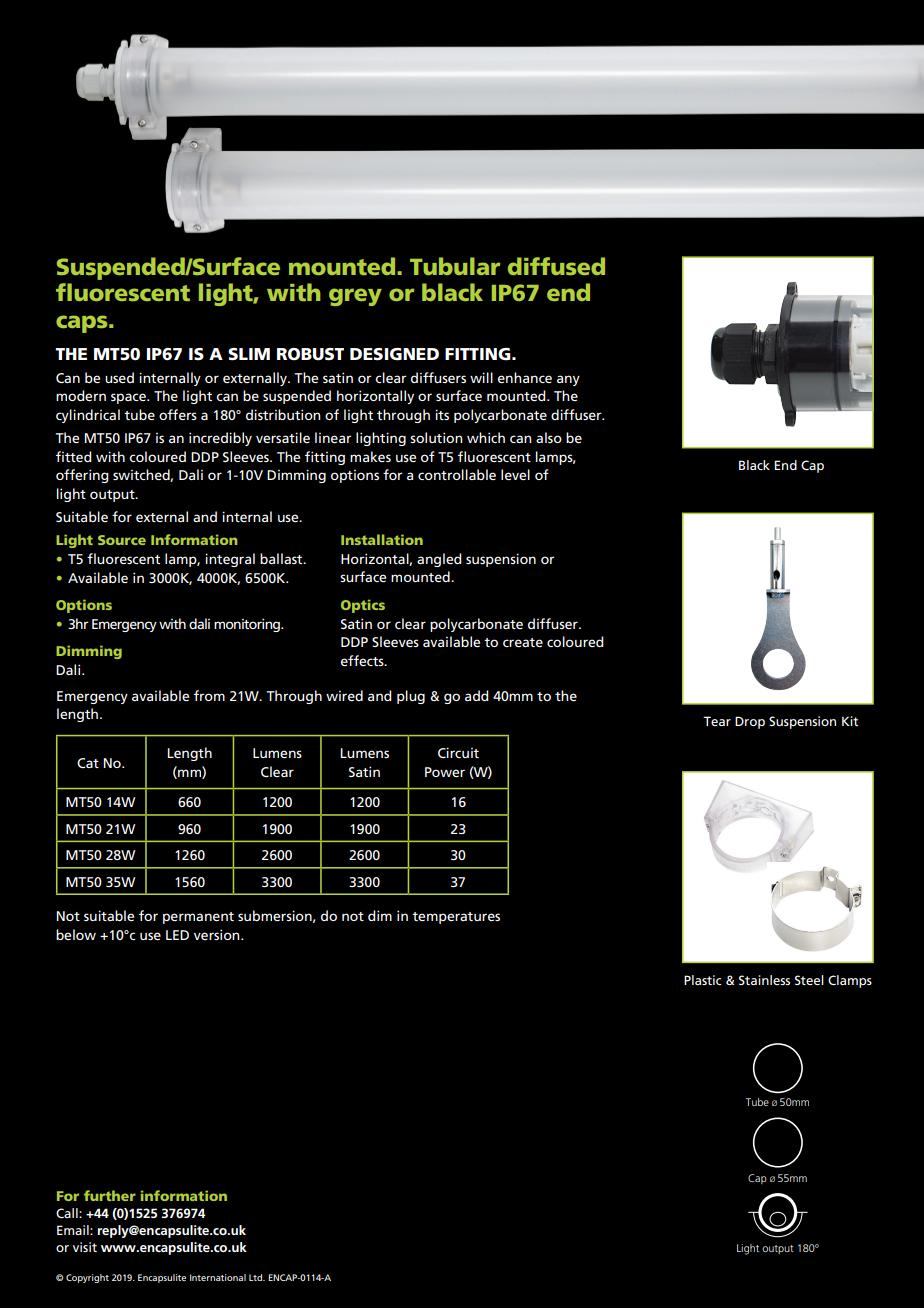 The image size is (924, 1308). What do you see at coordinates (809, 980) in the screenshot?
I see `Steel` at bounding box center [809, 980].
